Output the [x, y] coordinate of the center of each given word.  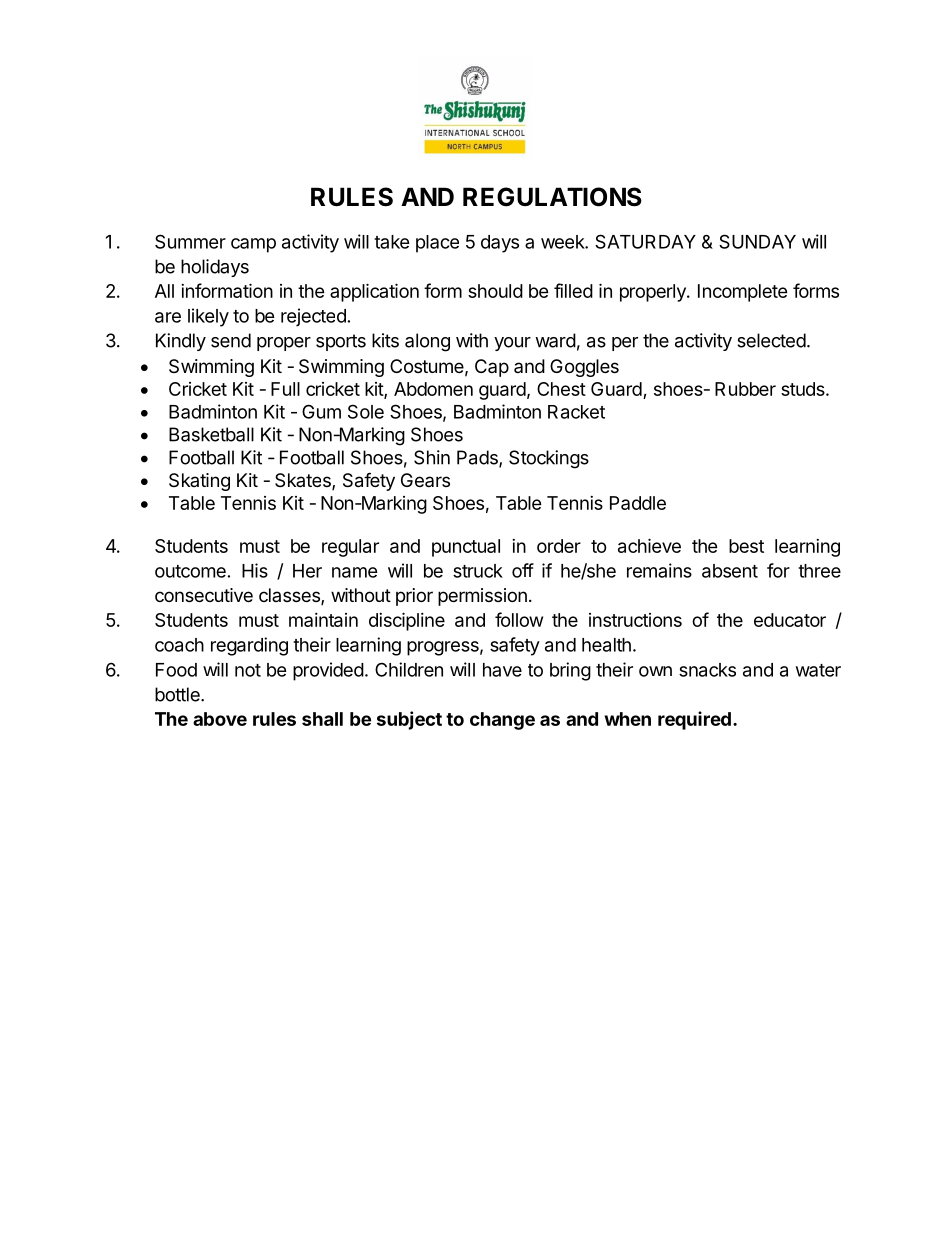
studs [804, 389]
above [220, 719]
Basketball [211, 434]
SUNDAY [757, 241]
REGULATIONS [552, 197]
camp [253, 245]
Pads [478, 458]
